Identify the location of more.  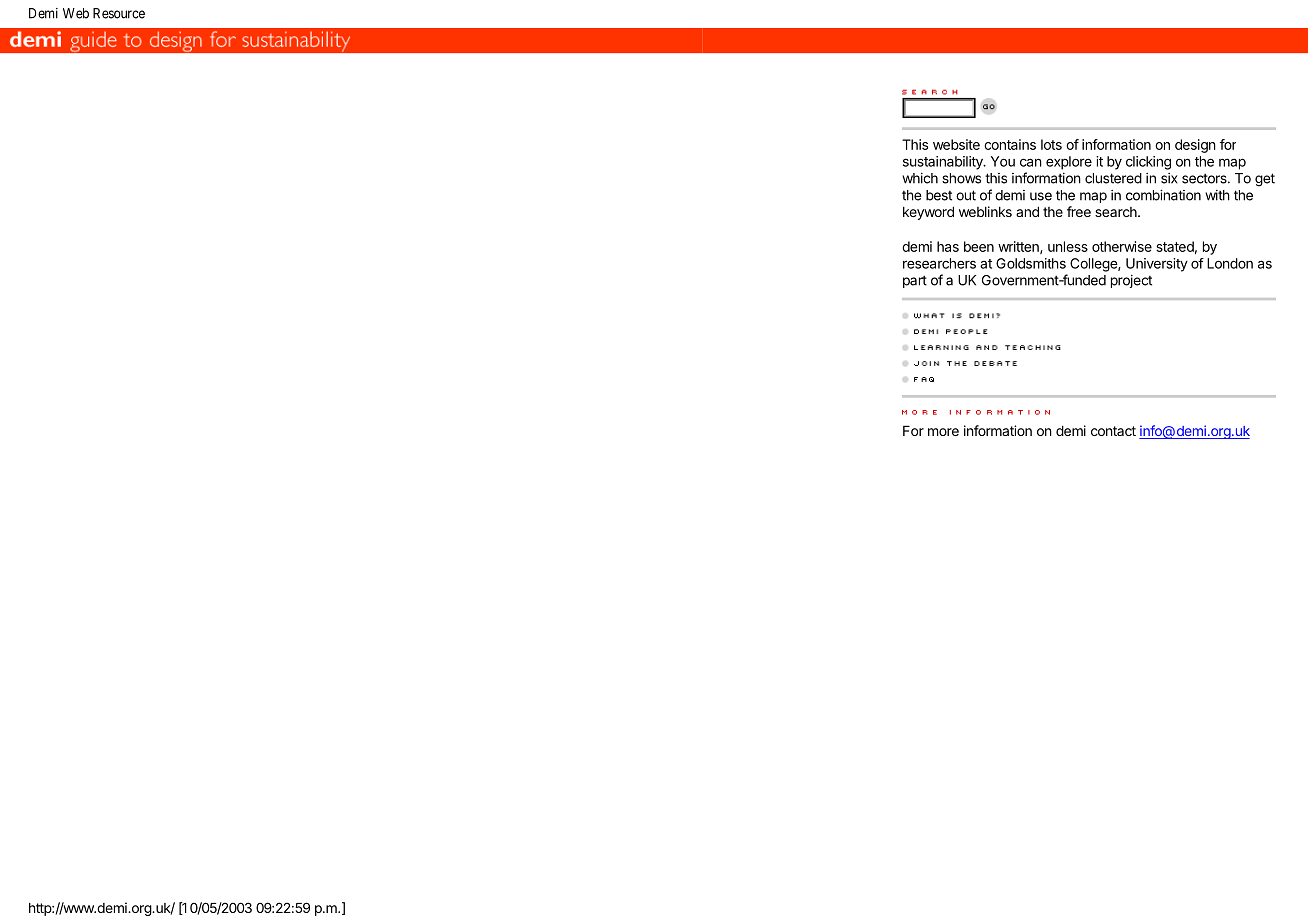
(943, 432).
